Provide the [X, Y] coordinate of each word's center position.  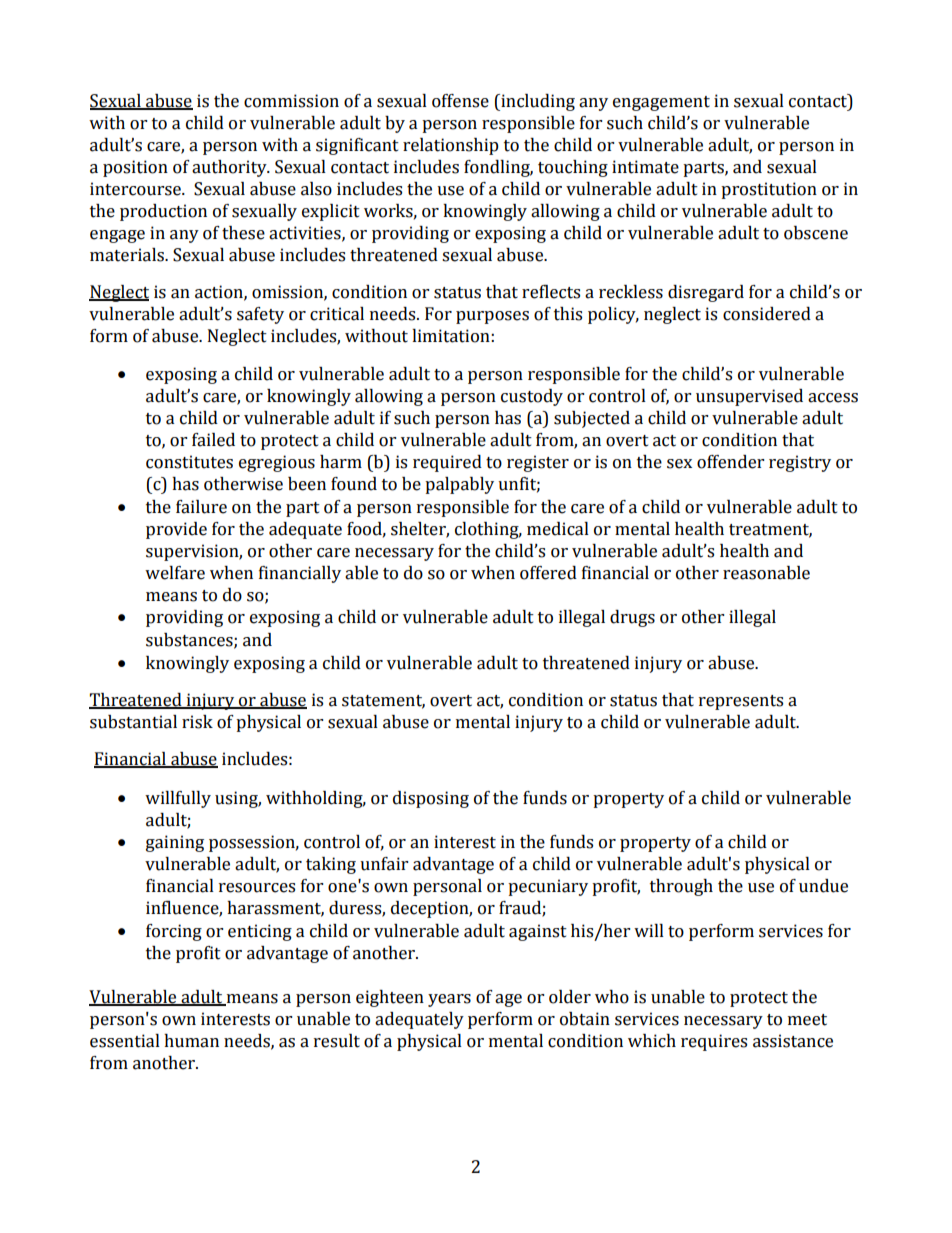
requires [714, 1042]
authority [230, 168]
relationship [451, 146]
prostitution [769, 190]
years [449, 1000]
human [191, 1041]
